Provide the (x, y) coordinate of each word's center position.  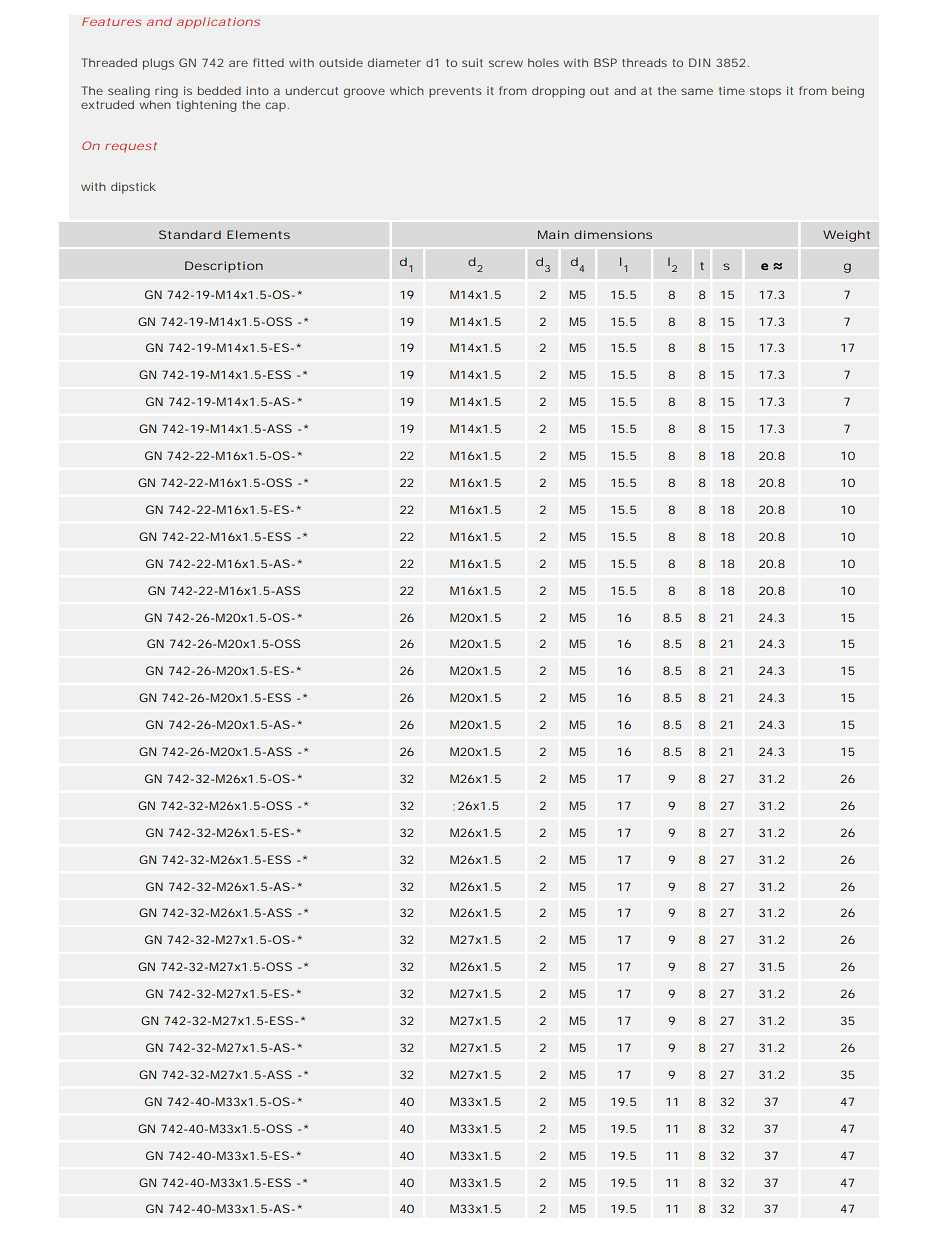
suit (472, 62)
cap (276, 107)
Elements (258, 234)
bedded (219, 90)
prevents (455, 92)
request (131, 147)
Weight (846, 236)
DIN (699, 62)
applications (218, 23)
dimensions (613, 234)
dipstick (133, 188)
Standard (190, 234)
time (732, 90)
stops (765, 92)
